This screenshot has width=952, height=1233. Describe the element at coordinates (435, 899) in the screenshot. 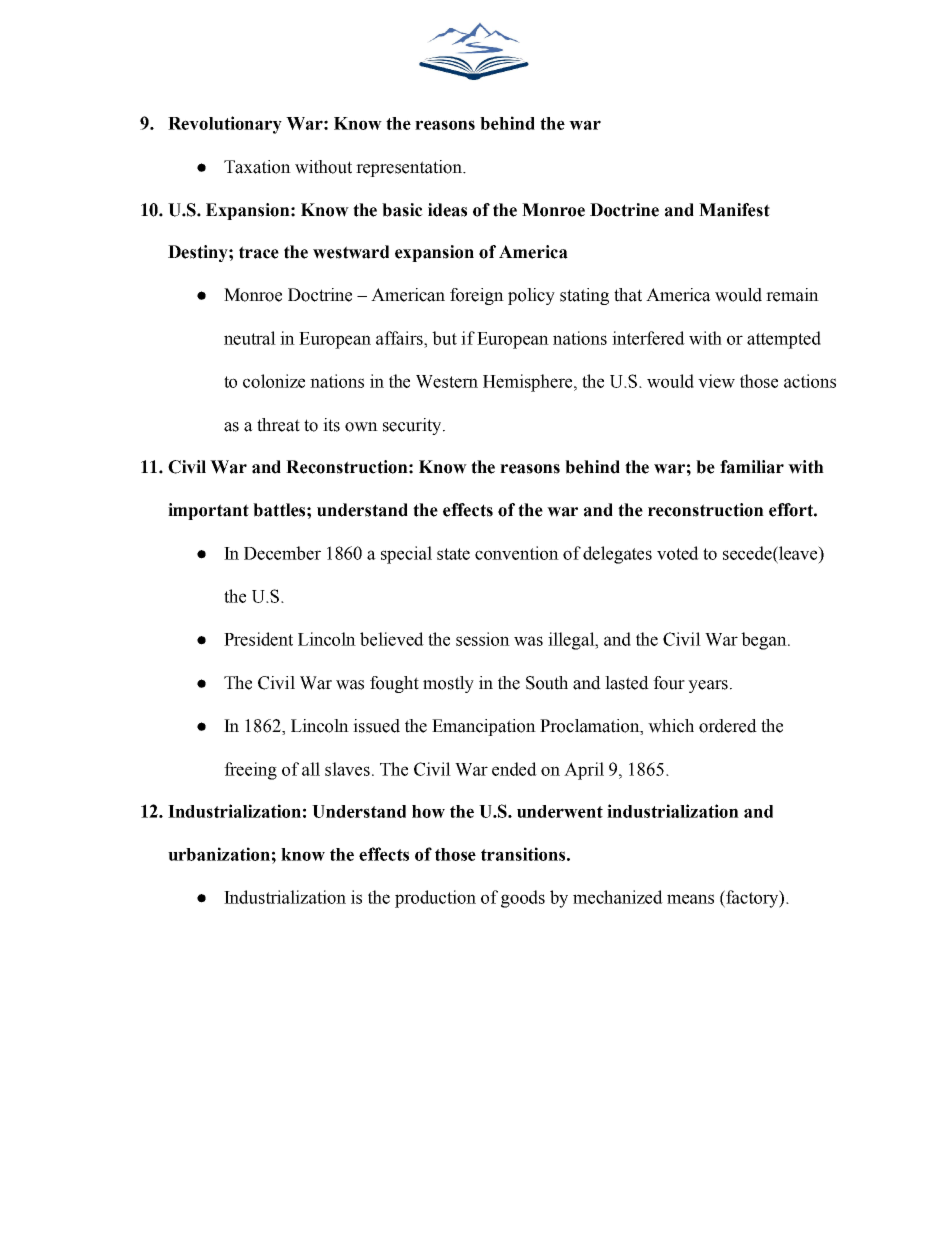

I see `production` at that location.
